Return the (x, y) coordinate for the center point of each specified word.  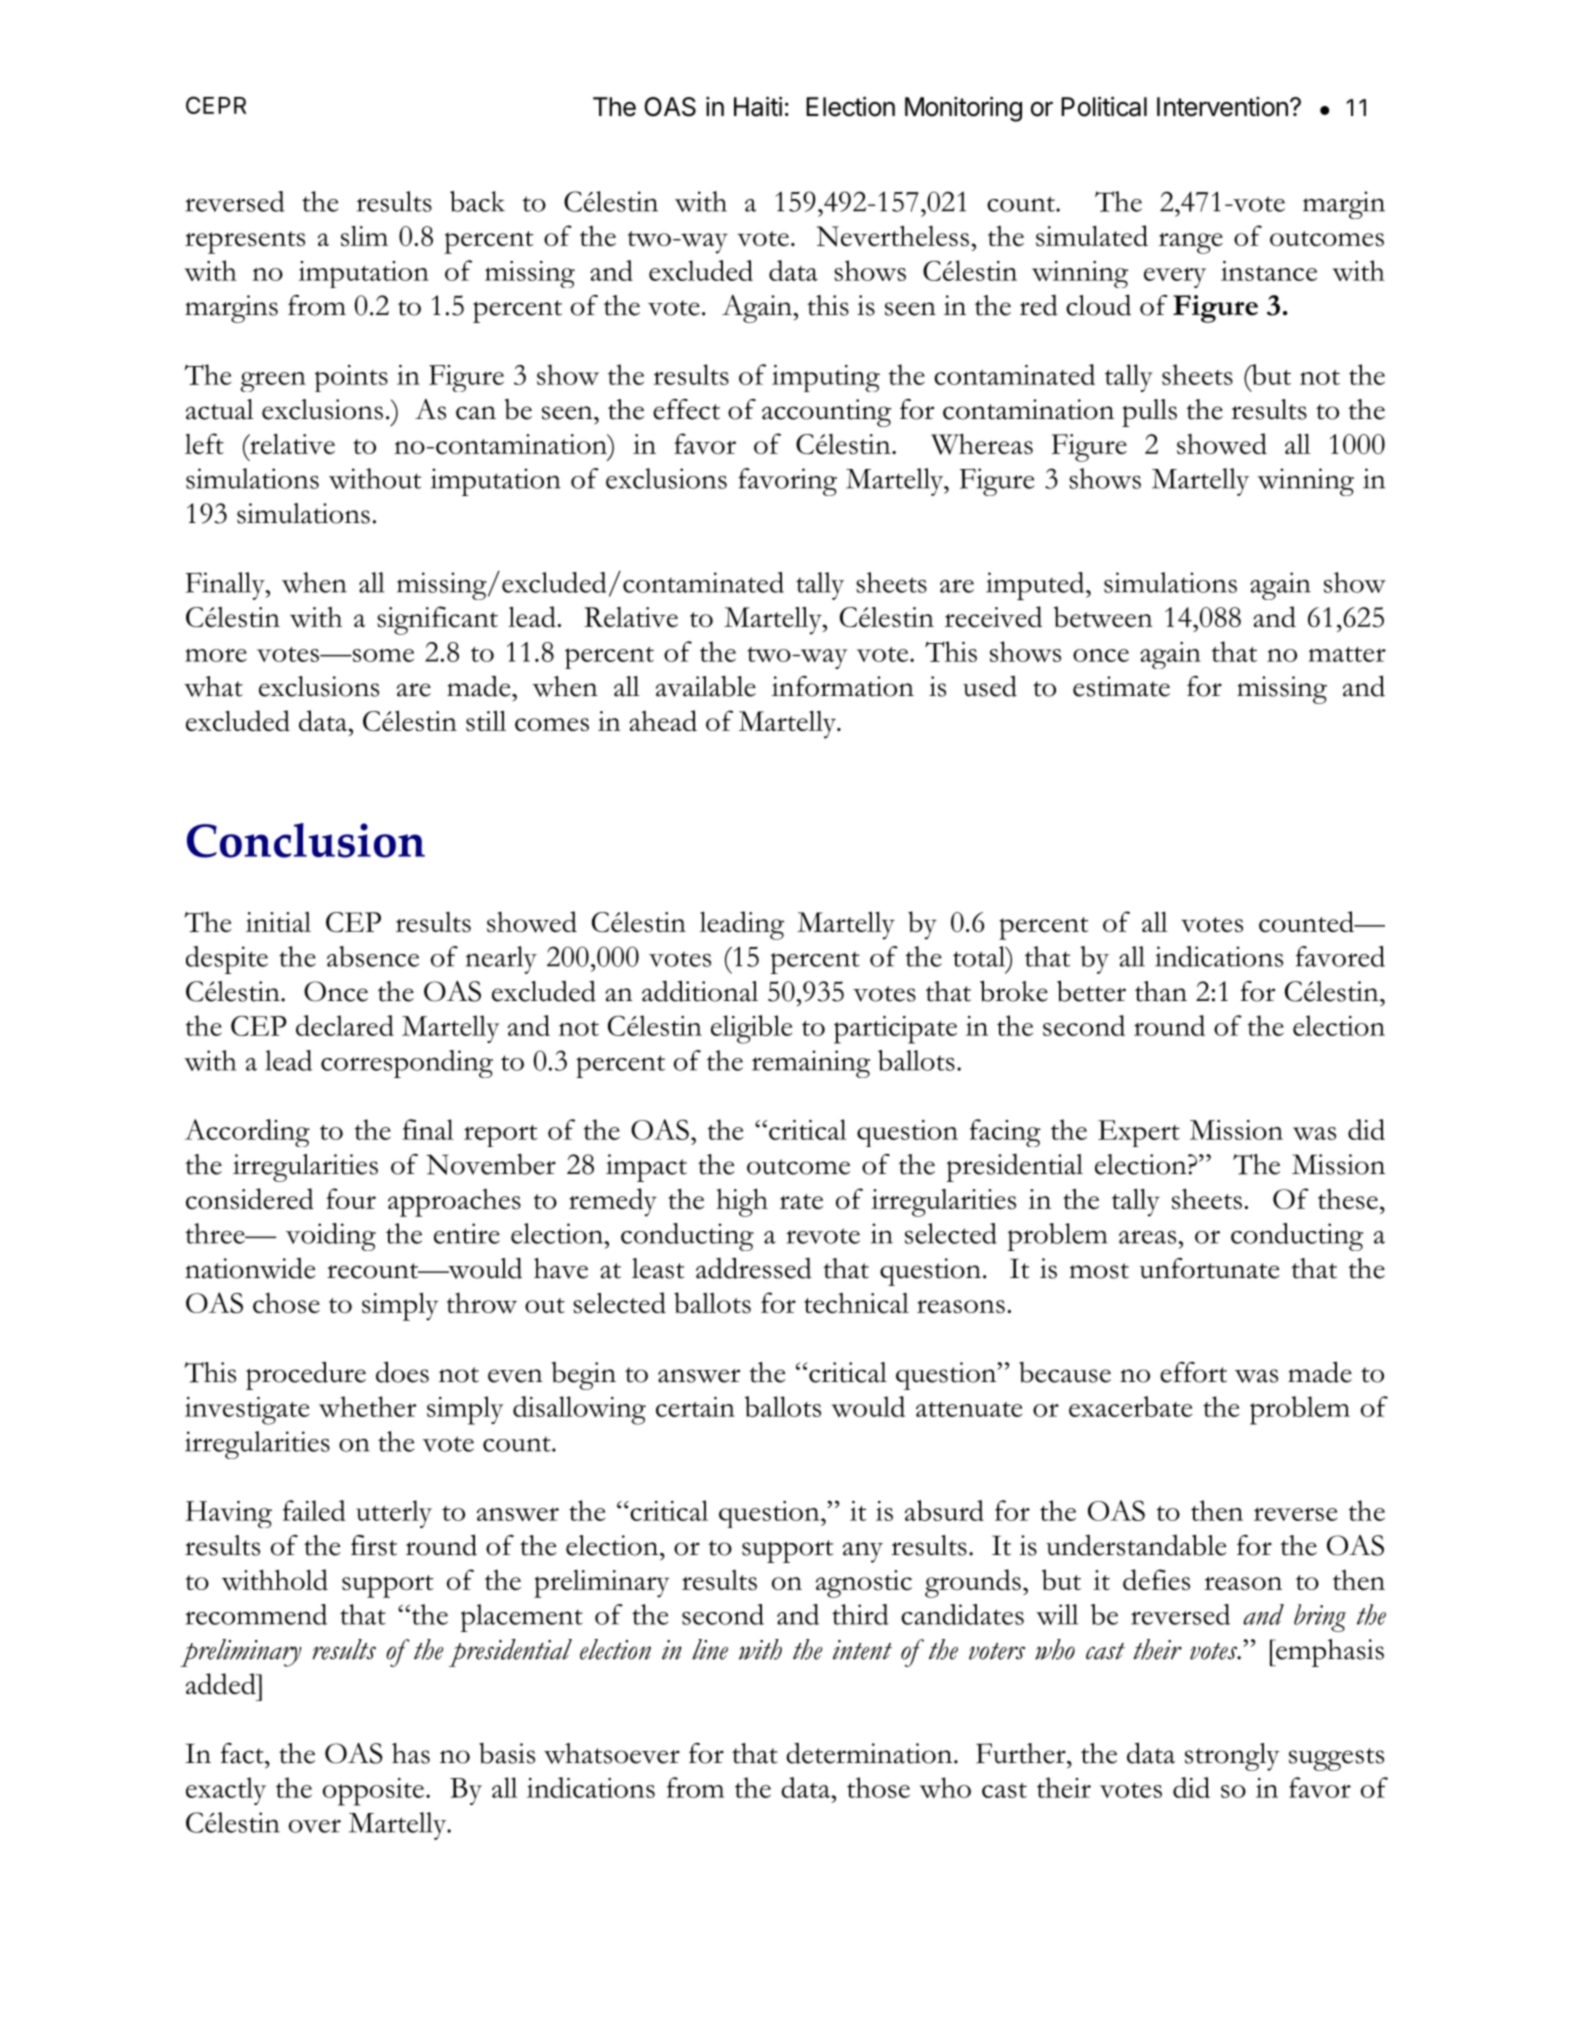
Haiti (758, 106)
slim (364, 236)
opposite (373, 1792)
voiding (331, 1237)
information (843, 686)
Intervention (1222, 107)
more (216, 655)
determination (870, 1753)
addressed (754, 1268)
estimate (1121, 686)
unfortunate (1210, 1268)
